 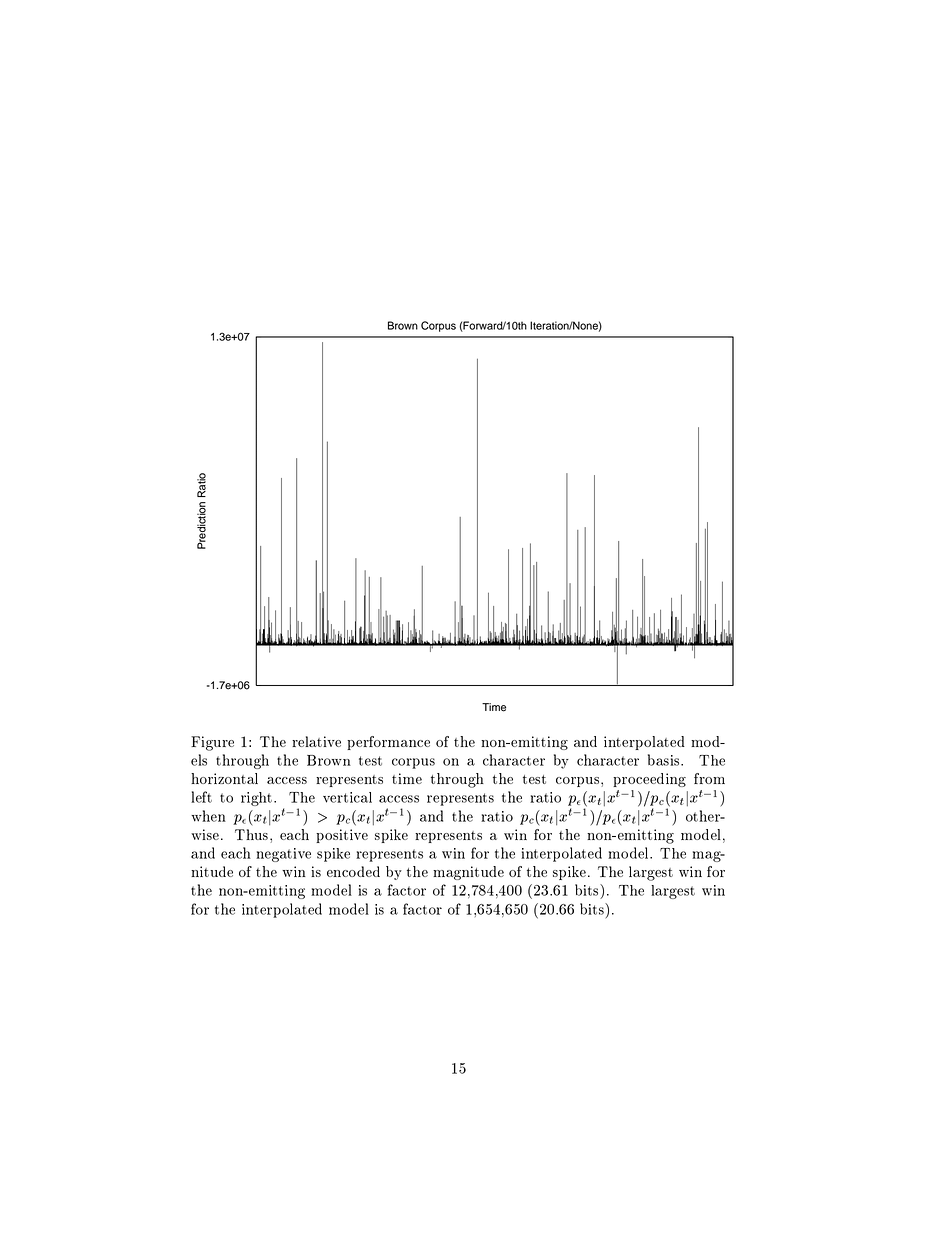 What do you see at coordinates (388, 743) in the image?
I see `performance` at bounding box center [388, 743].
